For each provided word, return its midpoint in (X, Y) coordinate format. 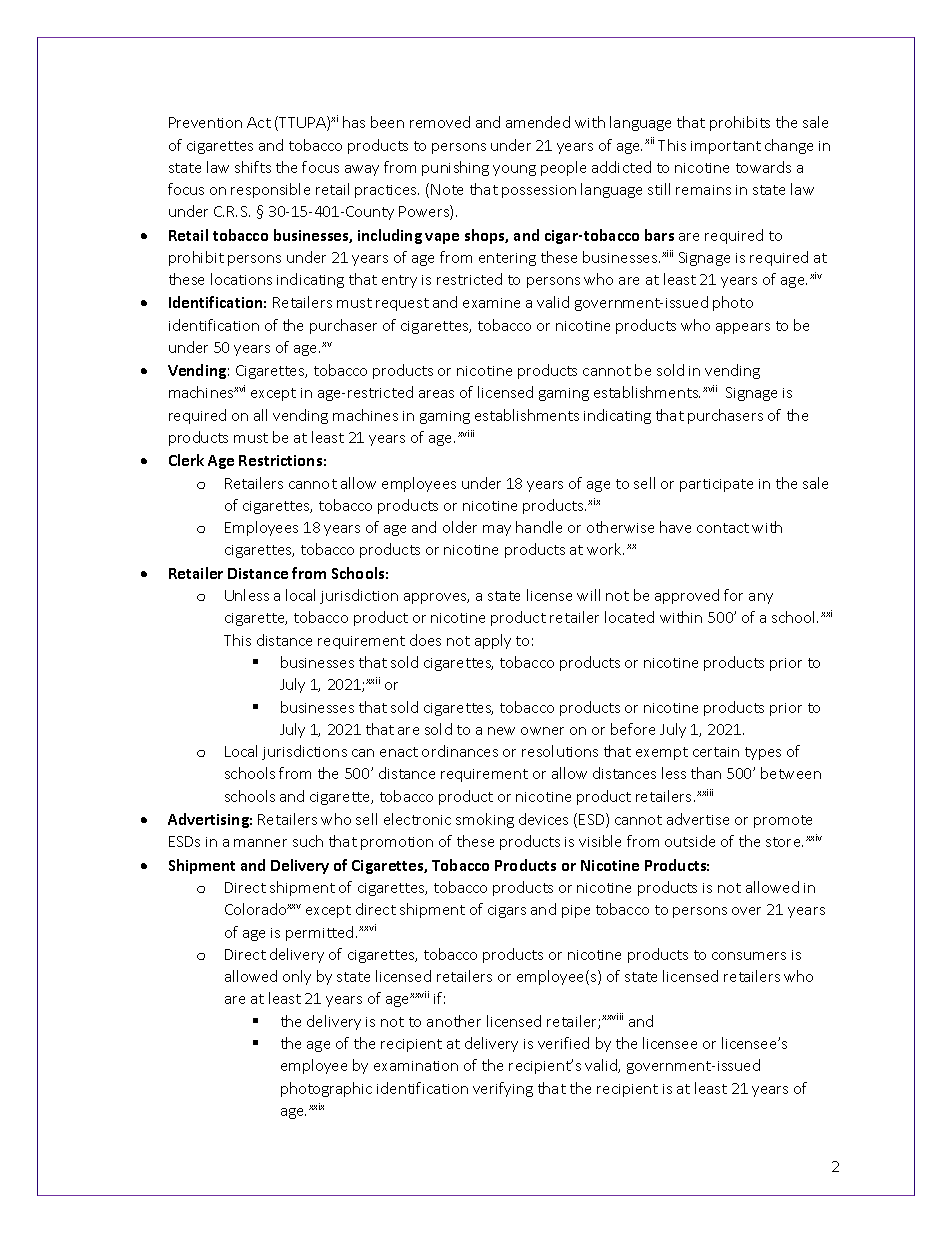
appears (743, 328)
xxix (316, 1106)
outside (690, 841)
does (425, 640)
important (726, 147)
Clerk (186, 460)
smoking (485, 820)
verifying (503, 1089)
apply (493, 641)
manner (260, 843)
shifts (253, 167)
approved (687, 596)
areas (436, 394)
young (514, 170)
